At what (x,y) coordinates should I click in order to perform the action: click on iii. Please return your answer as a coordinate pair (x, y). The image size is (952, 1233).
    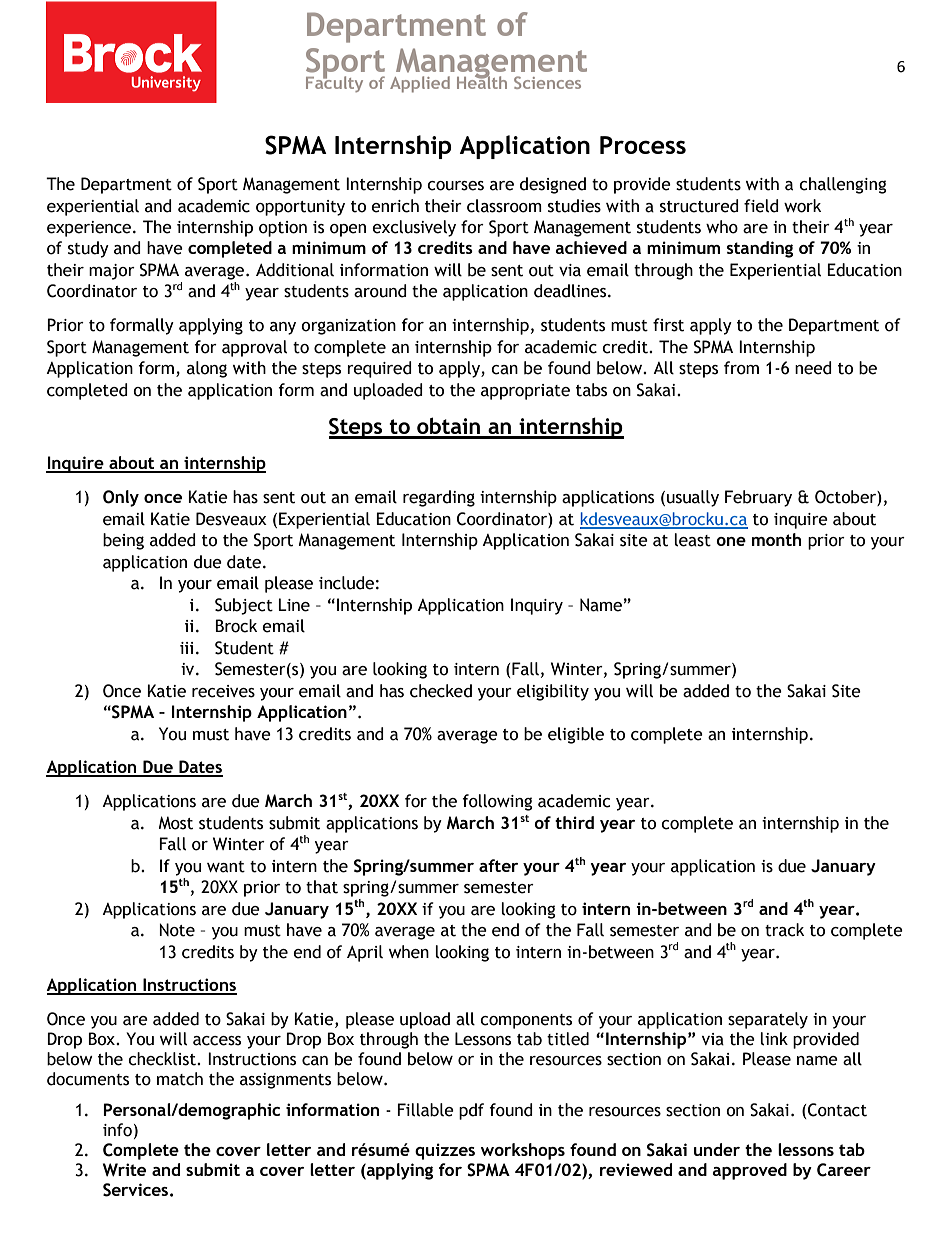
    Looking at the image, I should click on (186, 648).
